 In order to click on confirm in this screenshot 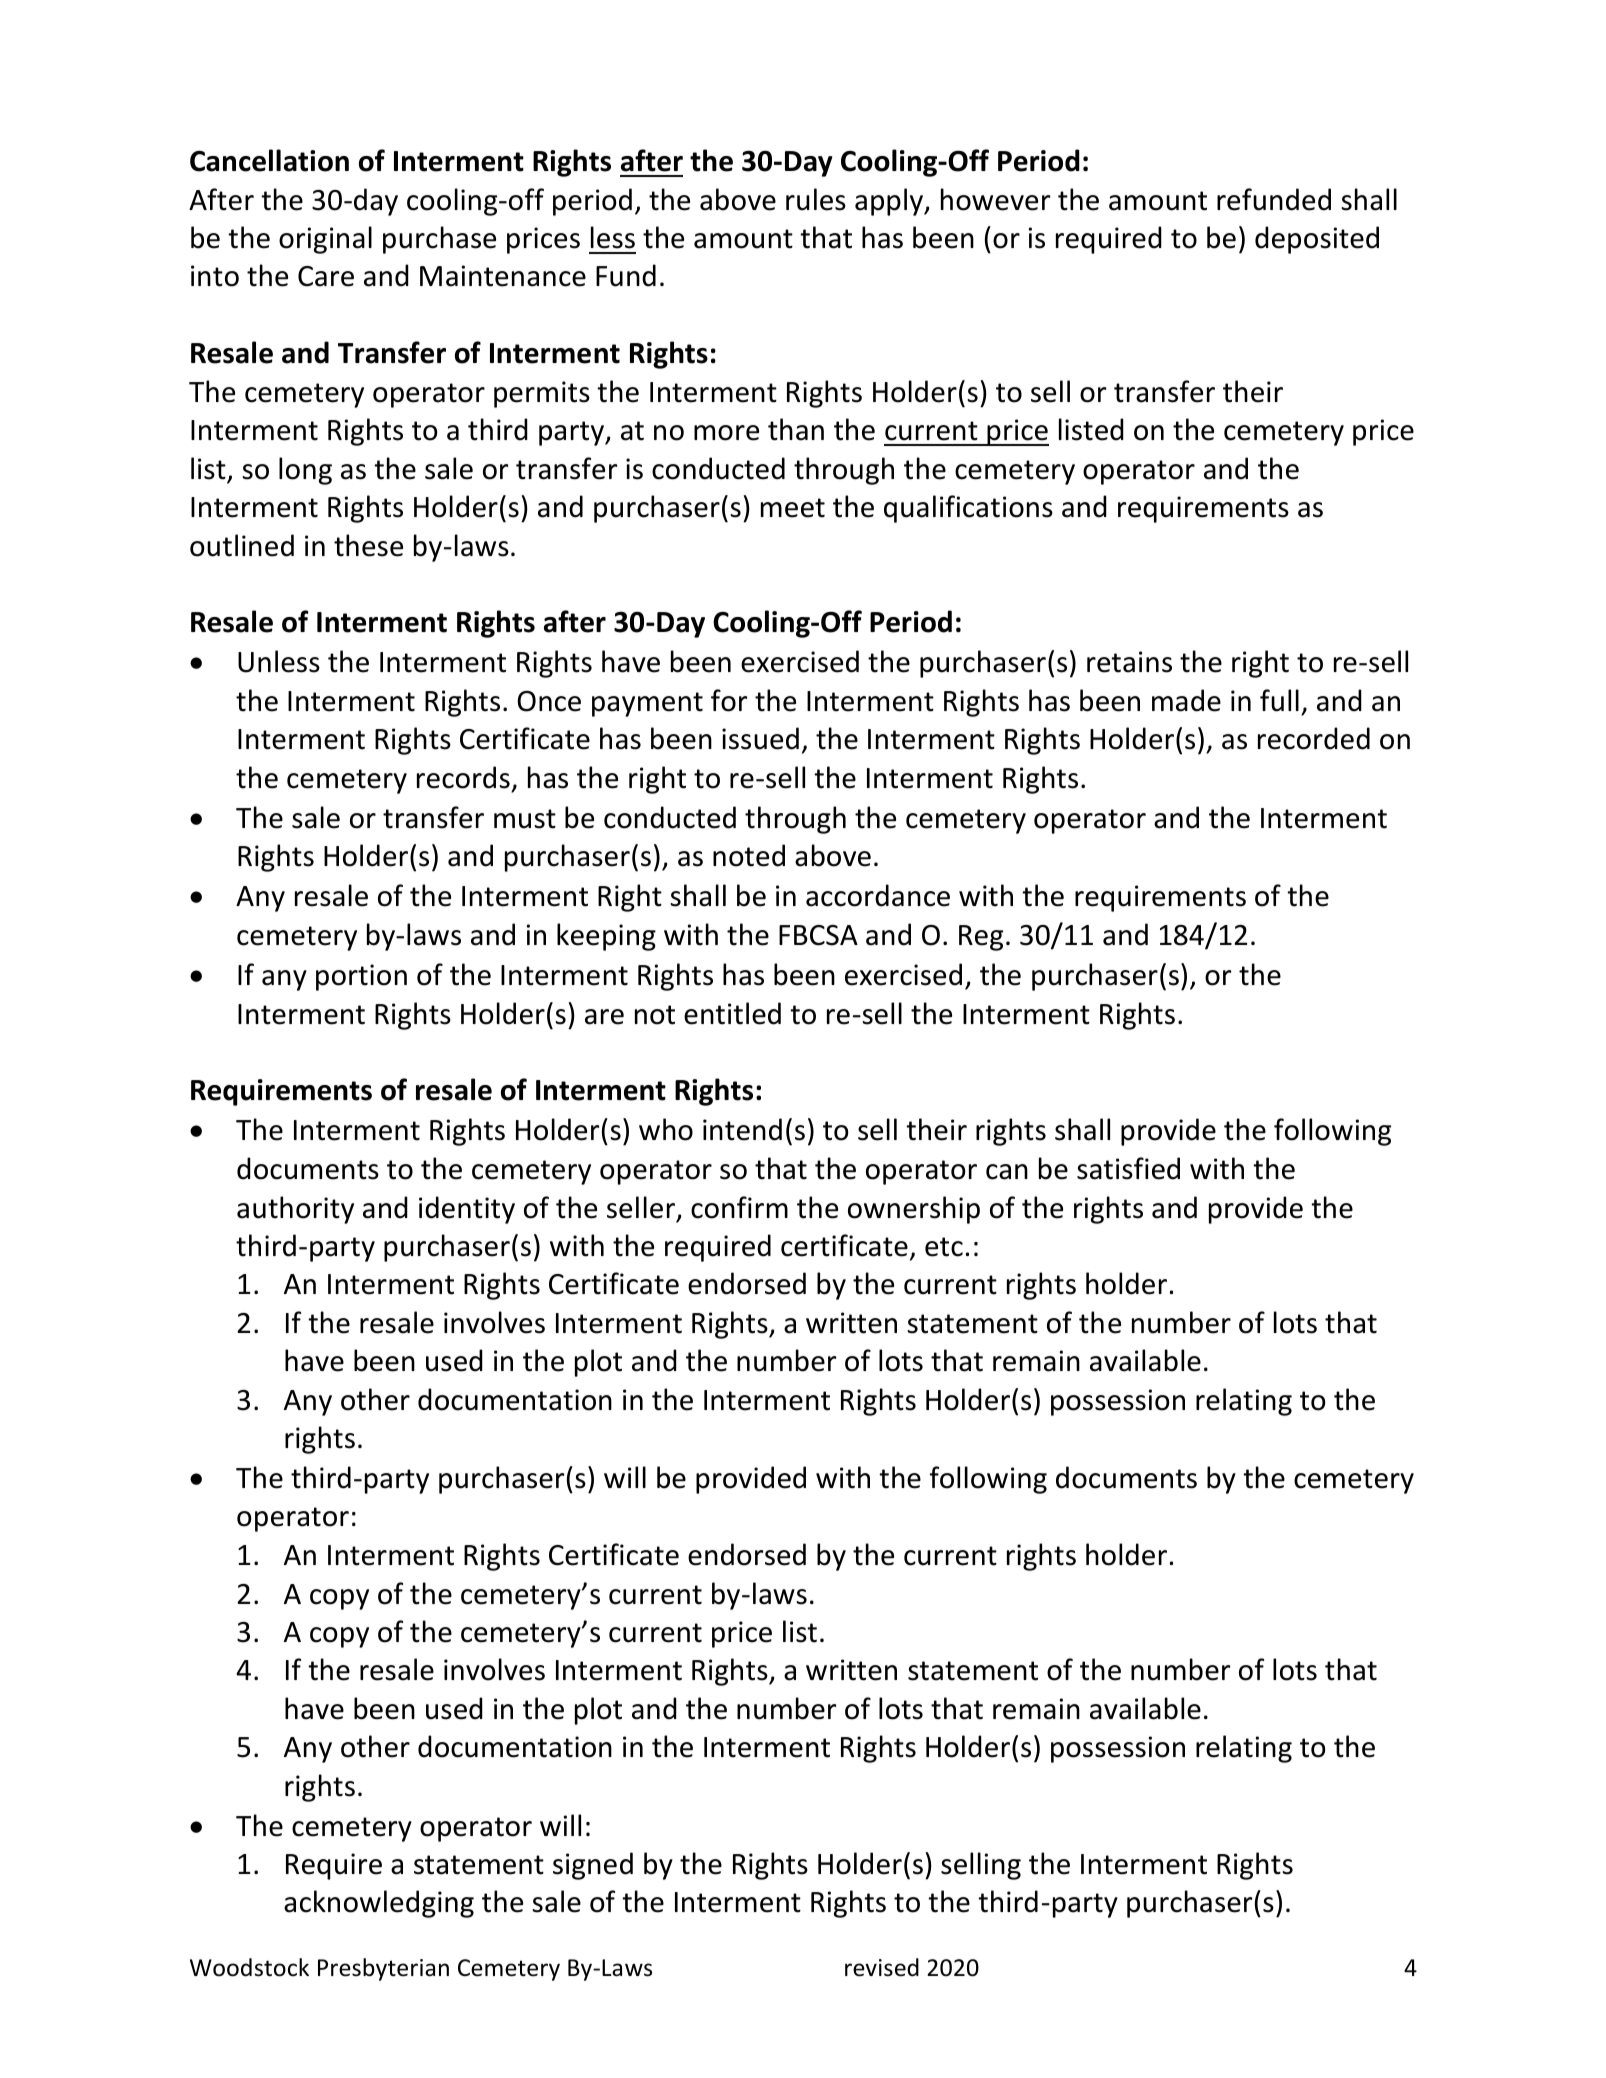, I will do `click(739, 1207)`.
